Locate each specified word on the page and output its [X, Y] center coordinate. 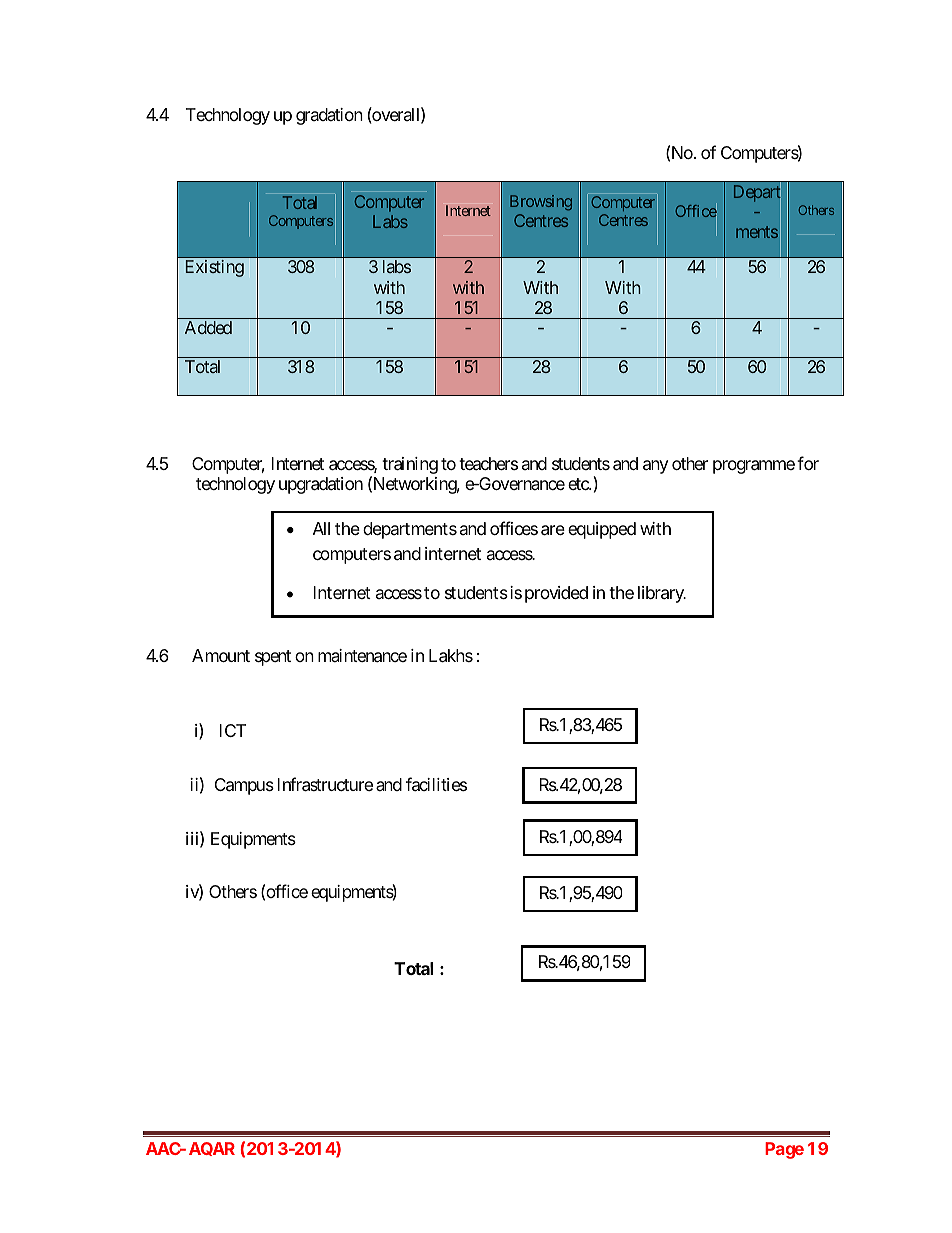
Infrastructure [325, 784]
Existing [215, 268]
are [553, 530]
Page [784, 1150]
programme [754, 467]
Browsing [541, 203]
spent [273, 658]
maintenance [362, 656]
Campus [244, 786]
